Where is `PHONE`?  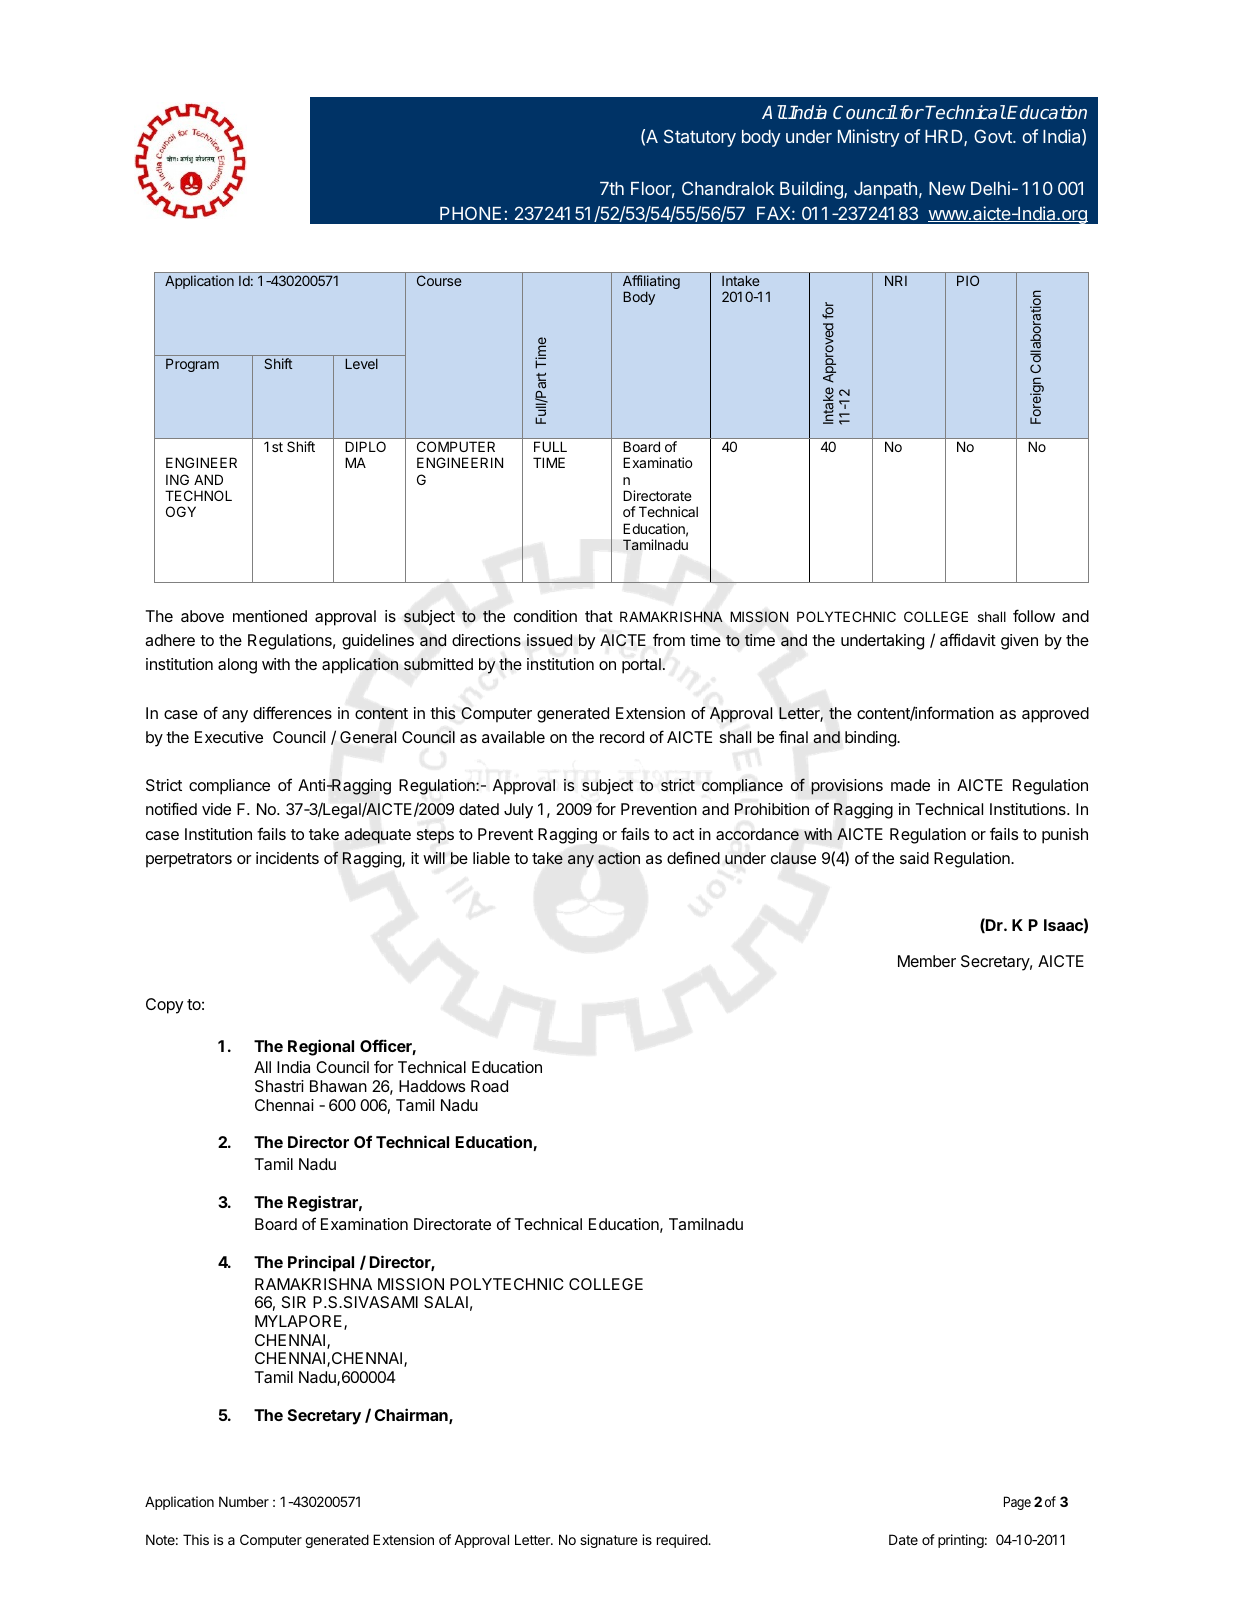 PHONE is located at coordinates (470, 213).
